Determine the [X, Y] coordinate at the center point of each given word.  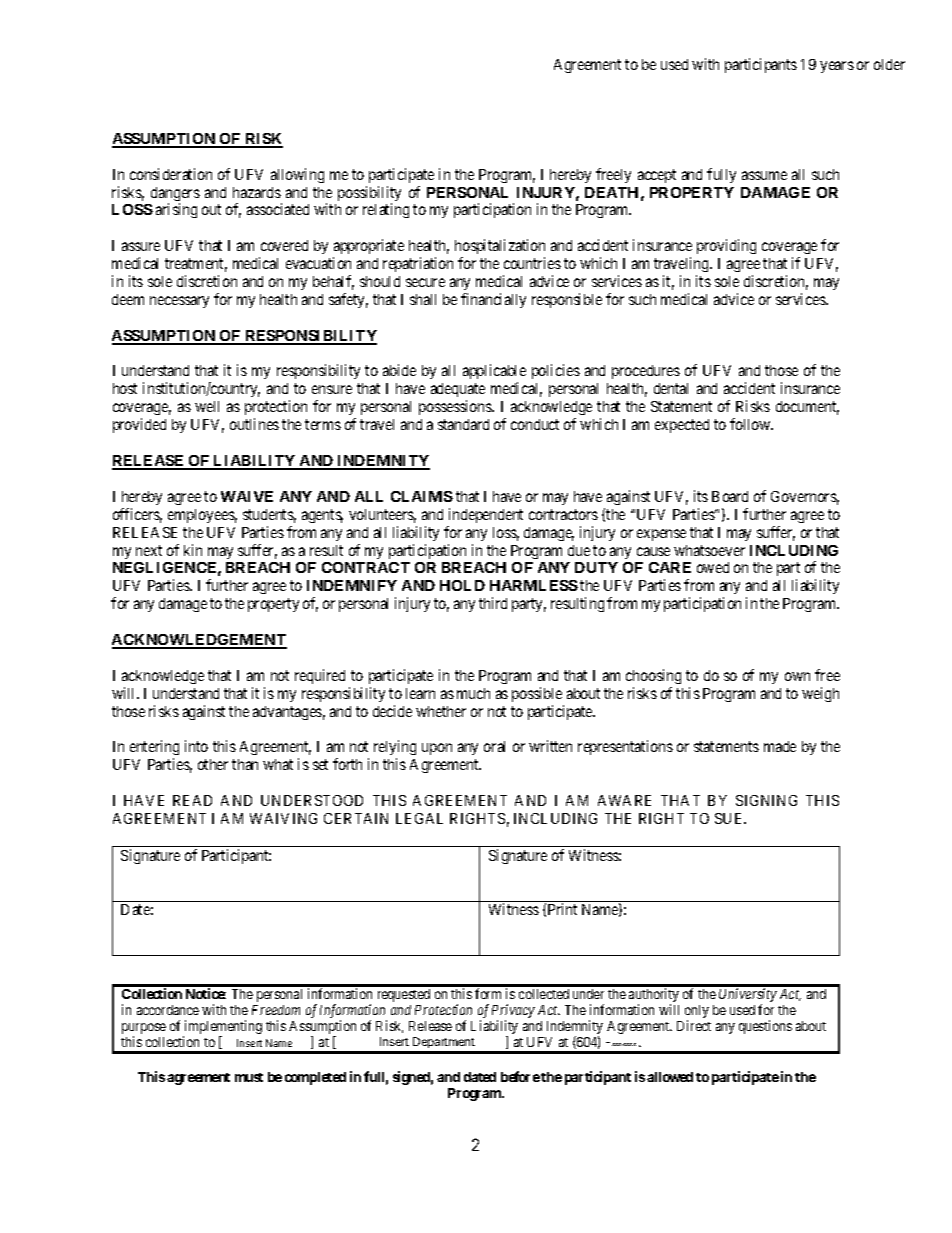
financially [493, 300]
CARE [670, 567]
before [520, 1076]
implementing [222, 1028]
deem [128, 299]
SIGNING [766, 800]
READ [192, 800]
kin [193, 550]
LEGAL [419, 818]
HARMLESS [534, 585]
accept [657, 176]
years [837, 67]
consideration [171, 174]
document [807, 408]
